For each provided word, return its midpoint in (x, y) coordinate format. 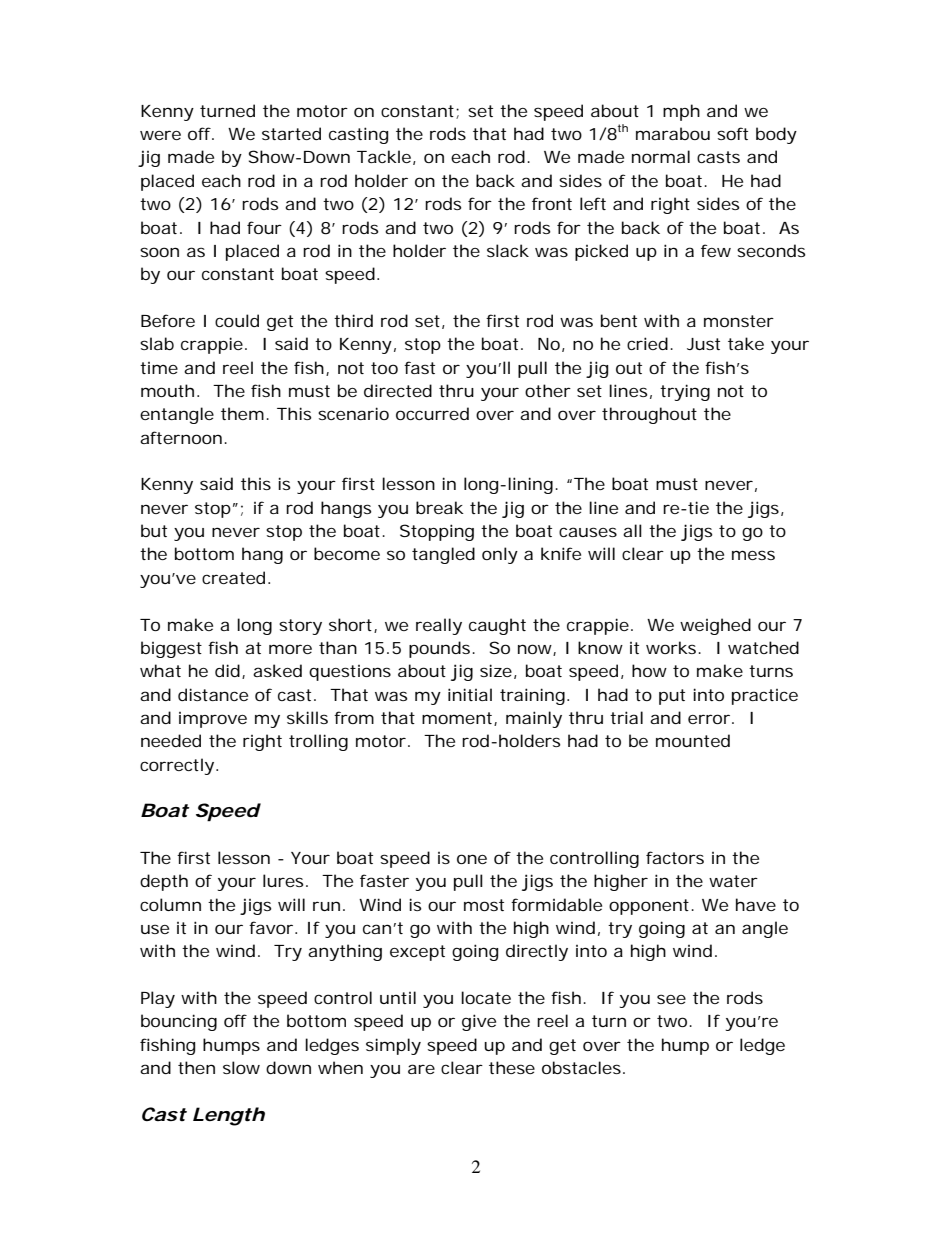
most (484, 905)
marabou (673, 133)
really (439, 626)
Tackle (384, 156)
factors (675, 857)
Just (703, 344)
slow (241, 1067)
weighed (715, 626)
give (479, 1022)
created (233, 577)
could (237, 320)
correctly (177, 766)
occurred (432, 413)
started (291, 133)
